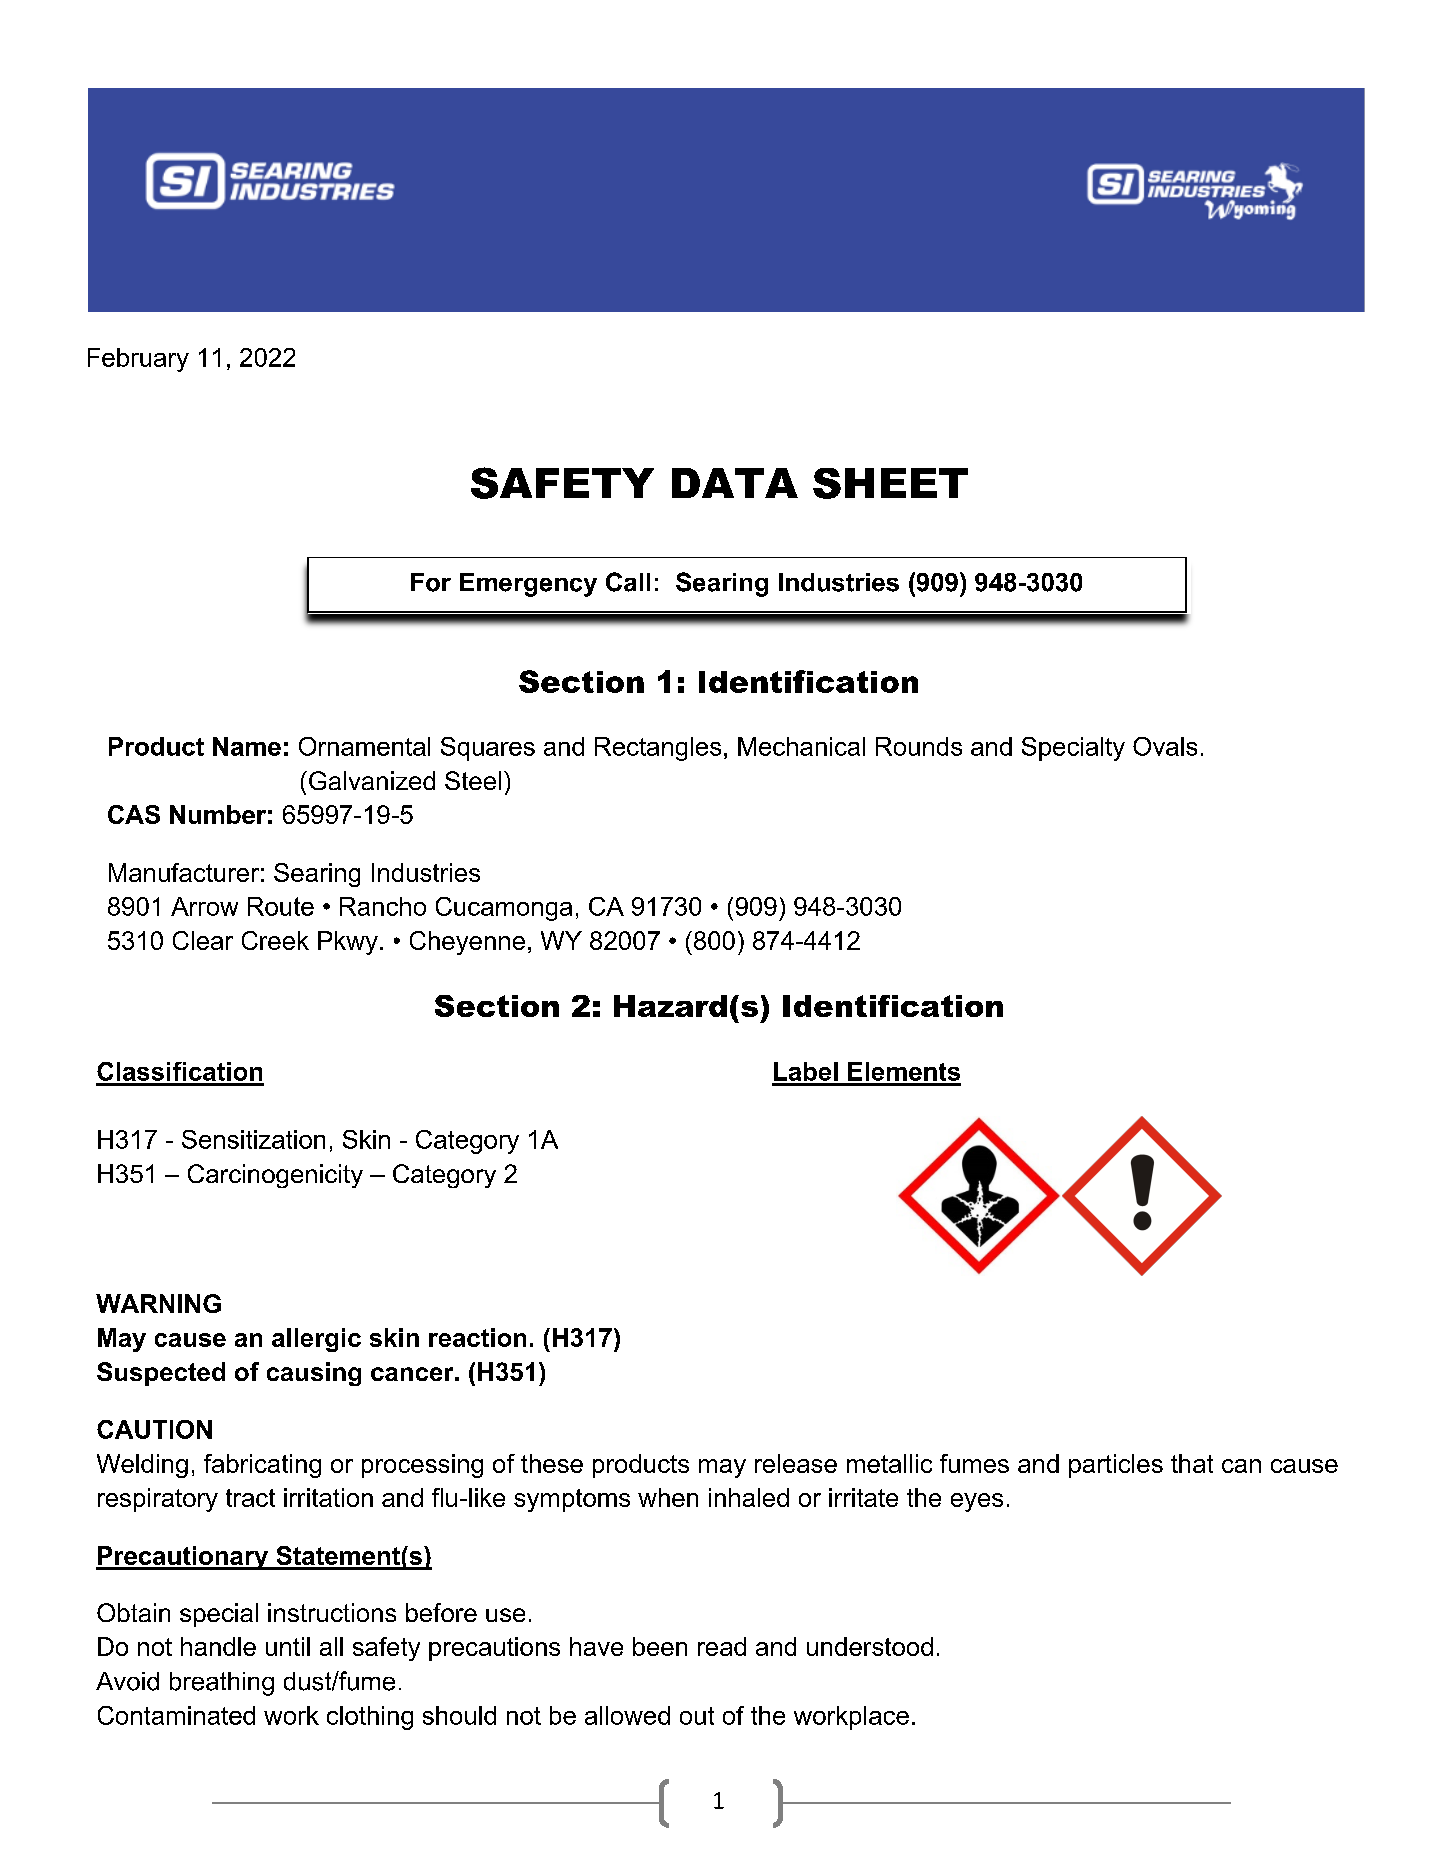 The height and width of the screenshot is (1858, 1436). I want to click on February, so click(138, 360).
